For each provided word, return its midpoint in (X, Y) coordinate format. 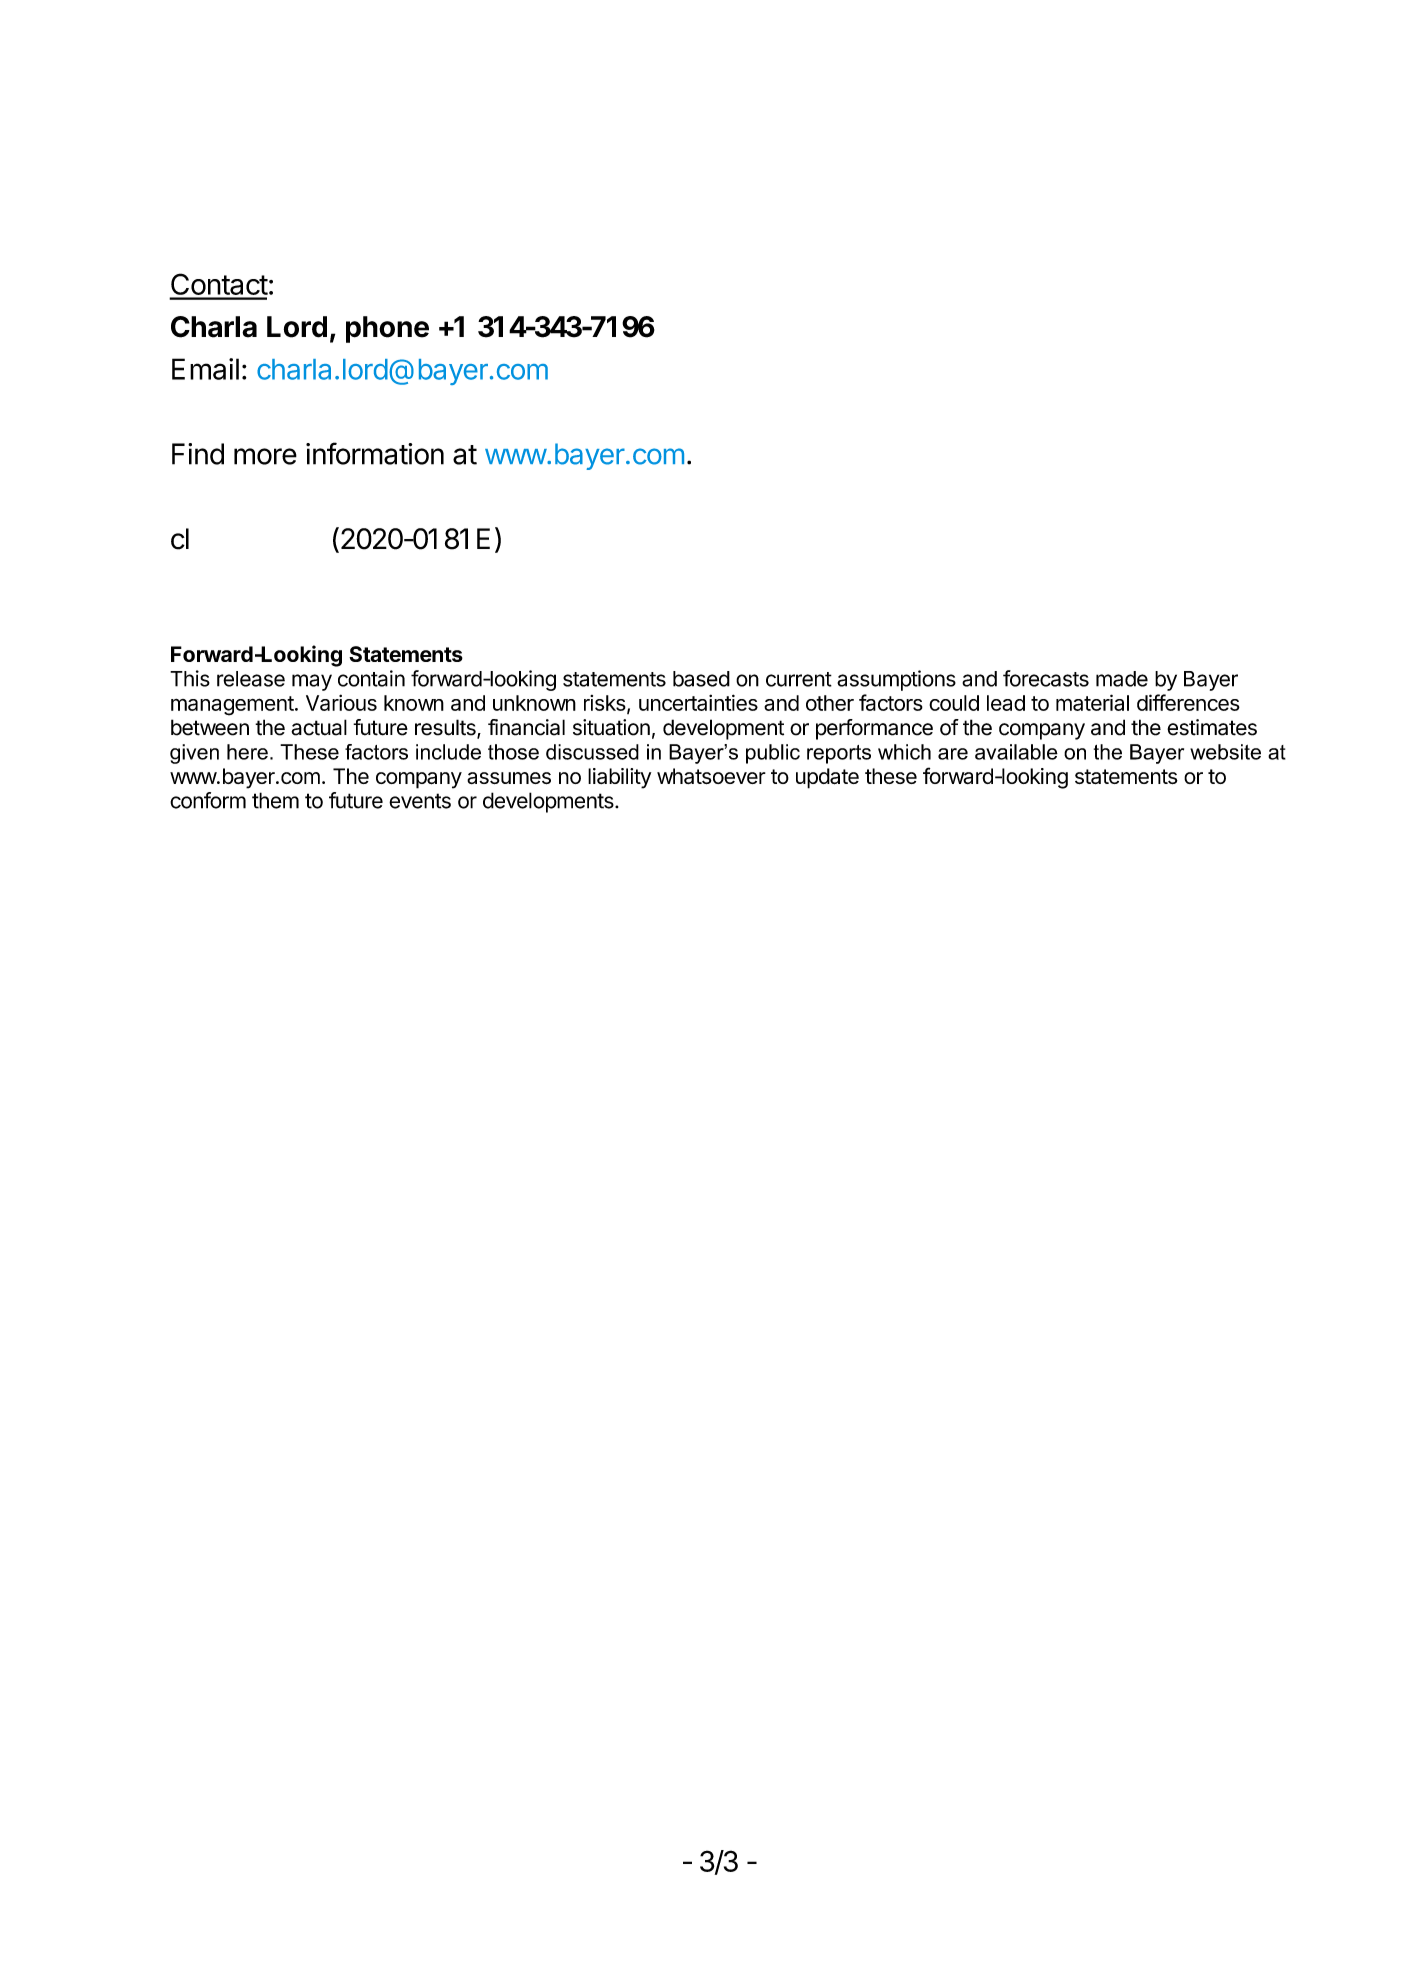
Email (205, 369)
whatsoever (711, 776)
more (265, 456)
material (1092, 702)
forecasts (1046, 678)
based (701, 679)
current (799, 679)
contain (371, 678)
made (1122, 679)
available (1016, 752)
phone (387, 329)
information (375, 453)
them (275, 800)
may (312, 682)
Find (198, 454)
